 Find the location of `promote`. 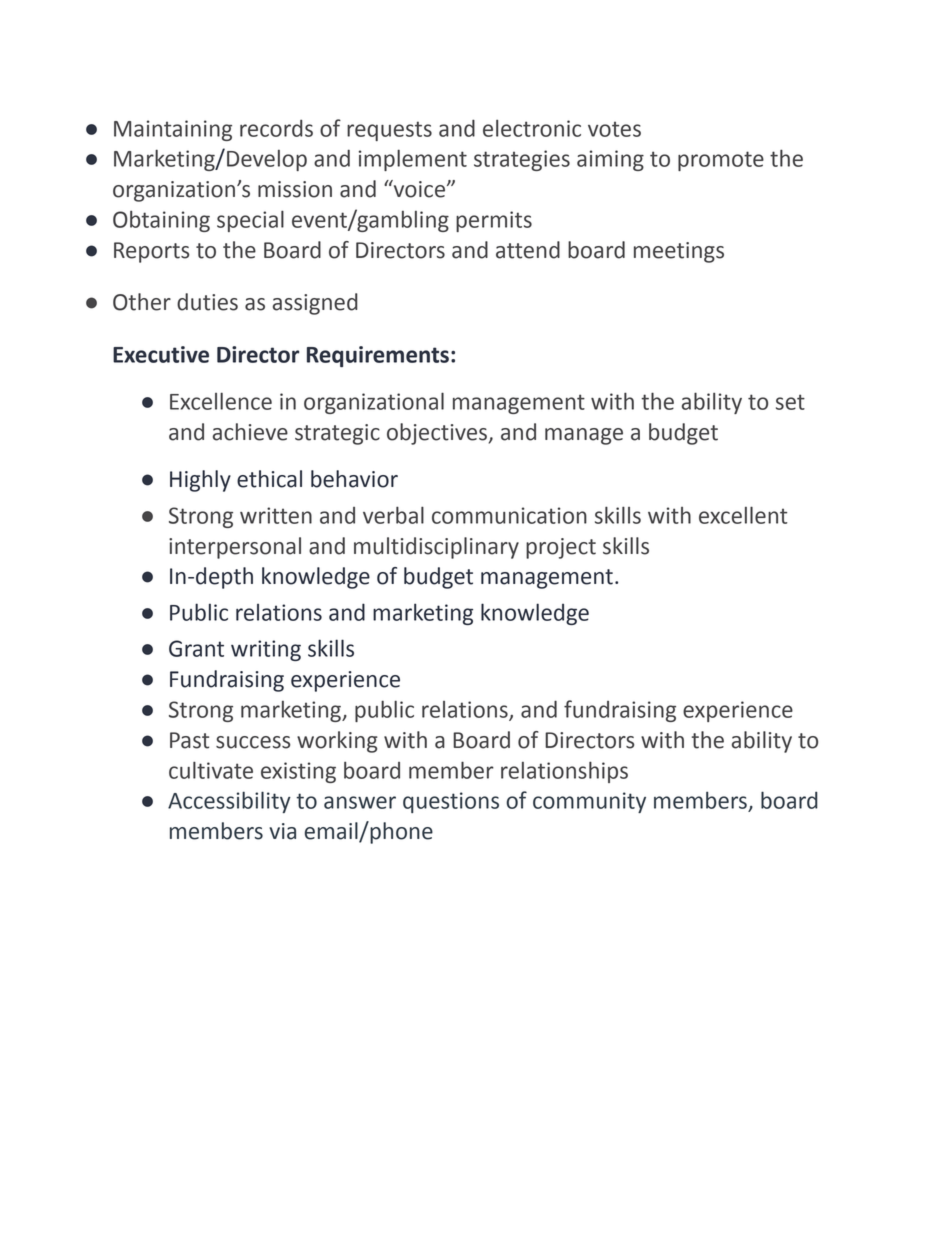

promote is located at coordinates (721, 161).
